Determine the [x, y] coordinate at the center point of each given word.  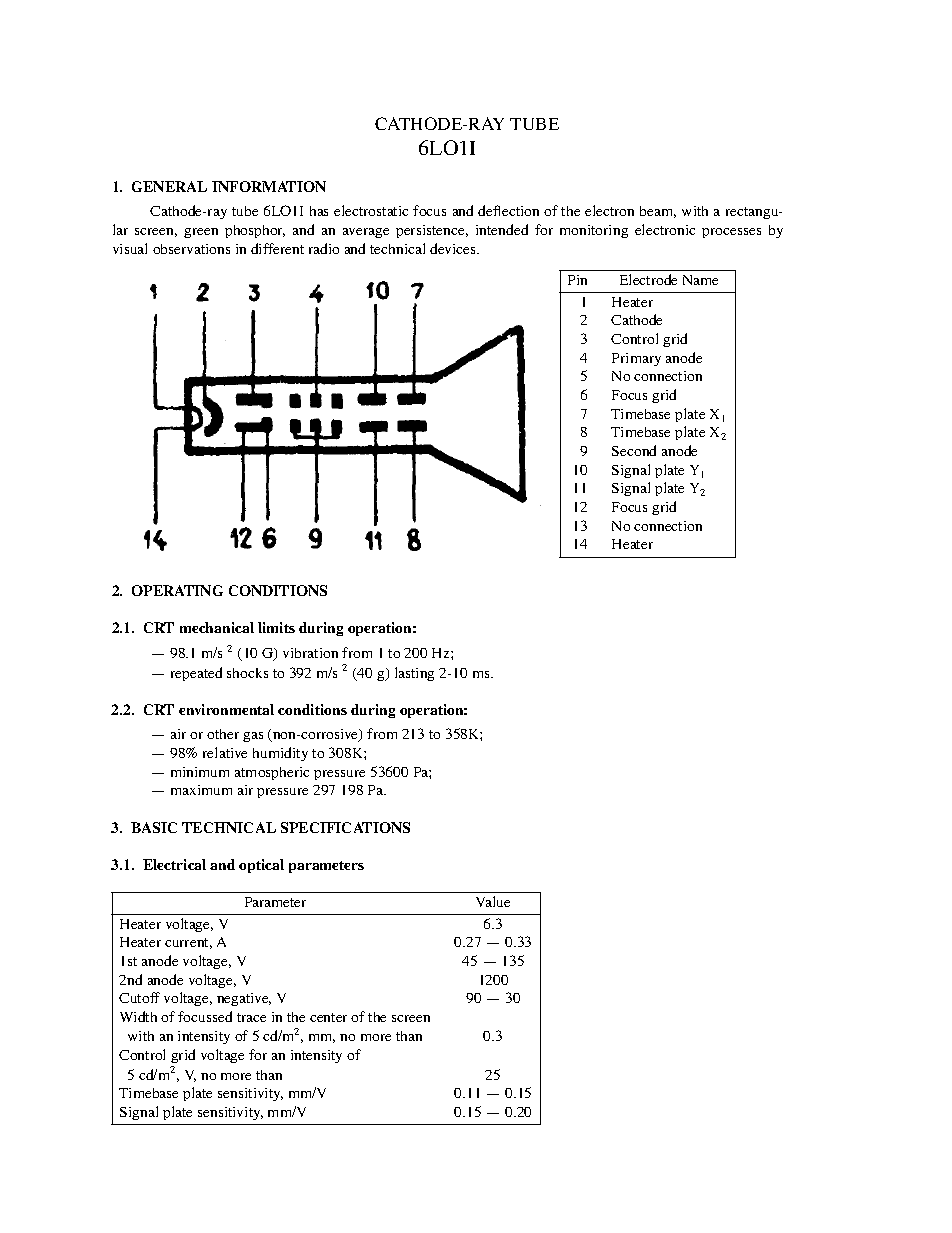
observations [191, 249]
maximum [201, 790]
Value [493, 901]
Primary [636, 359]
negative [244, 999]
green [201, 233]
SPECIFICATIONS [345, 827]
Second [634, 450]
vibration [310, 653]
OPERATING [177, 590]
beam [658, 212]
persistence [432, 231]
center [328, 1017]
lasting [414, 674]
